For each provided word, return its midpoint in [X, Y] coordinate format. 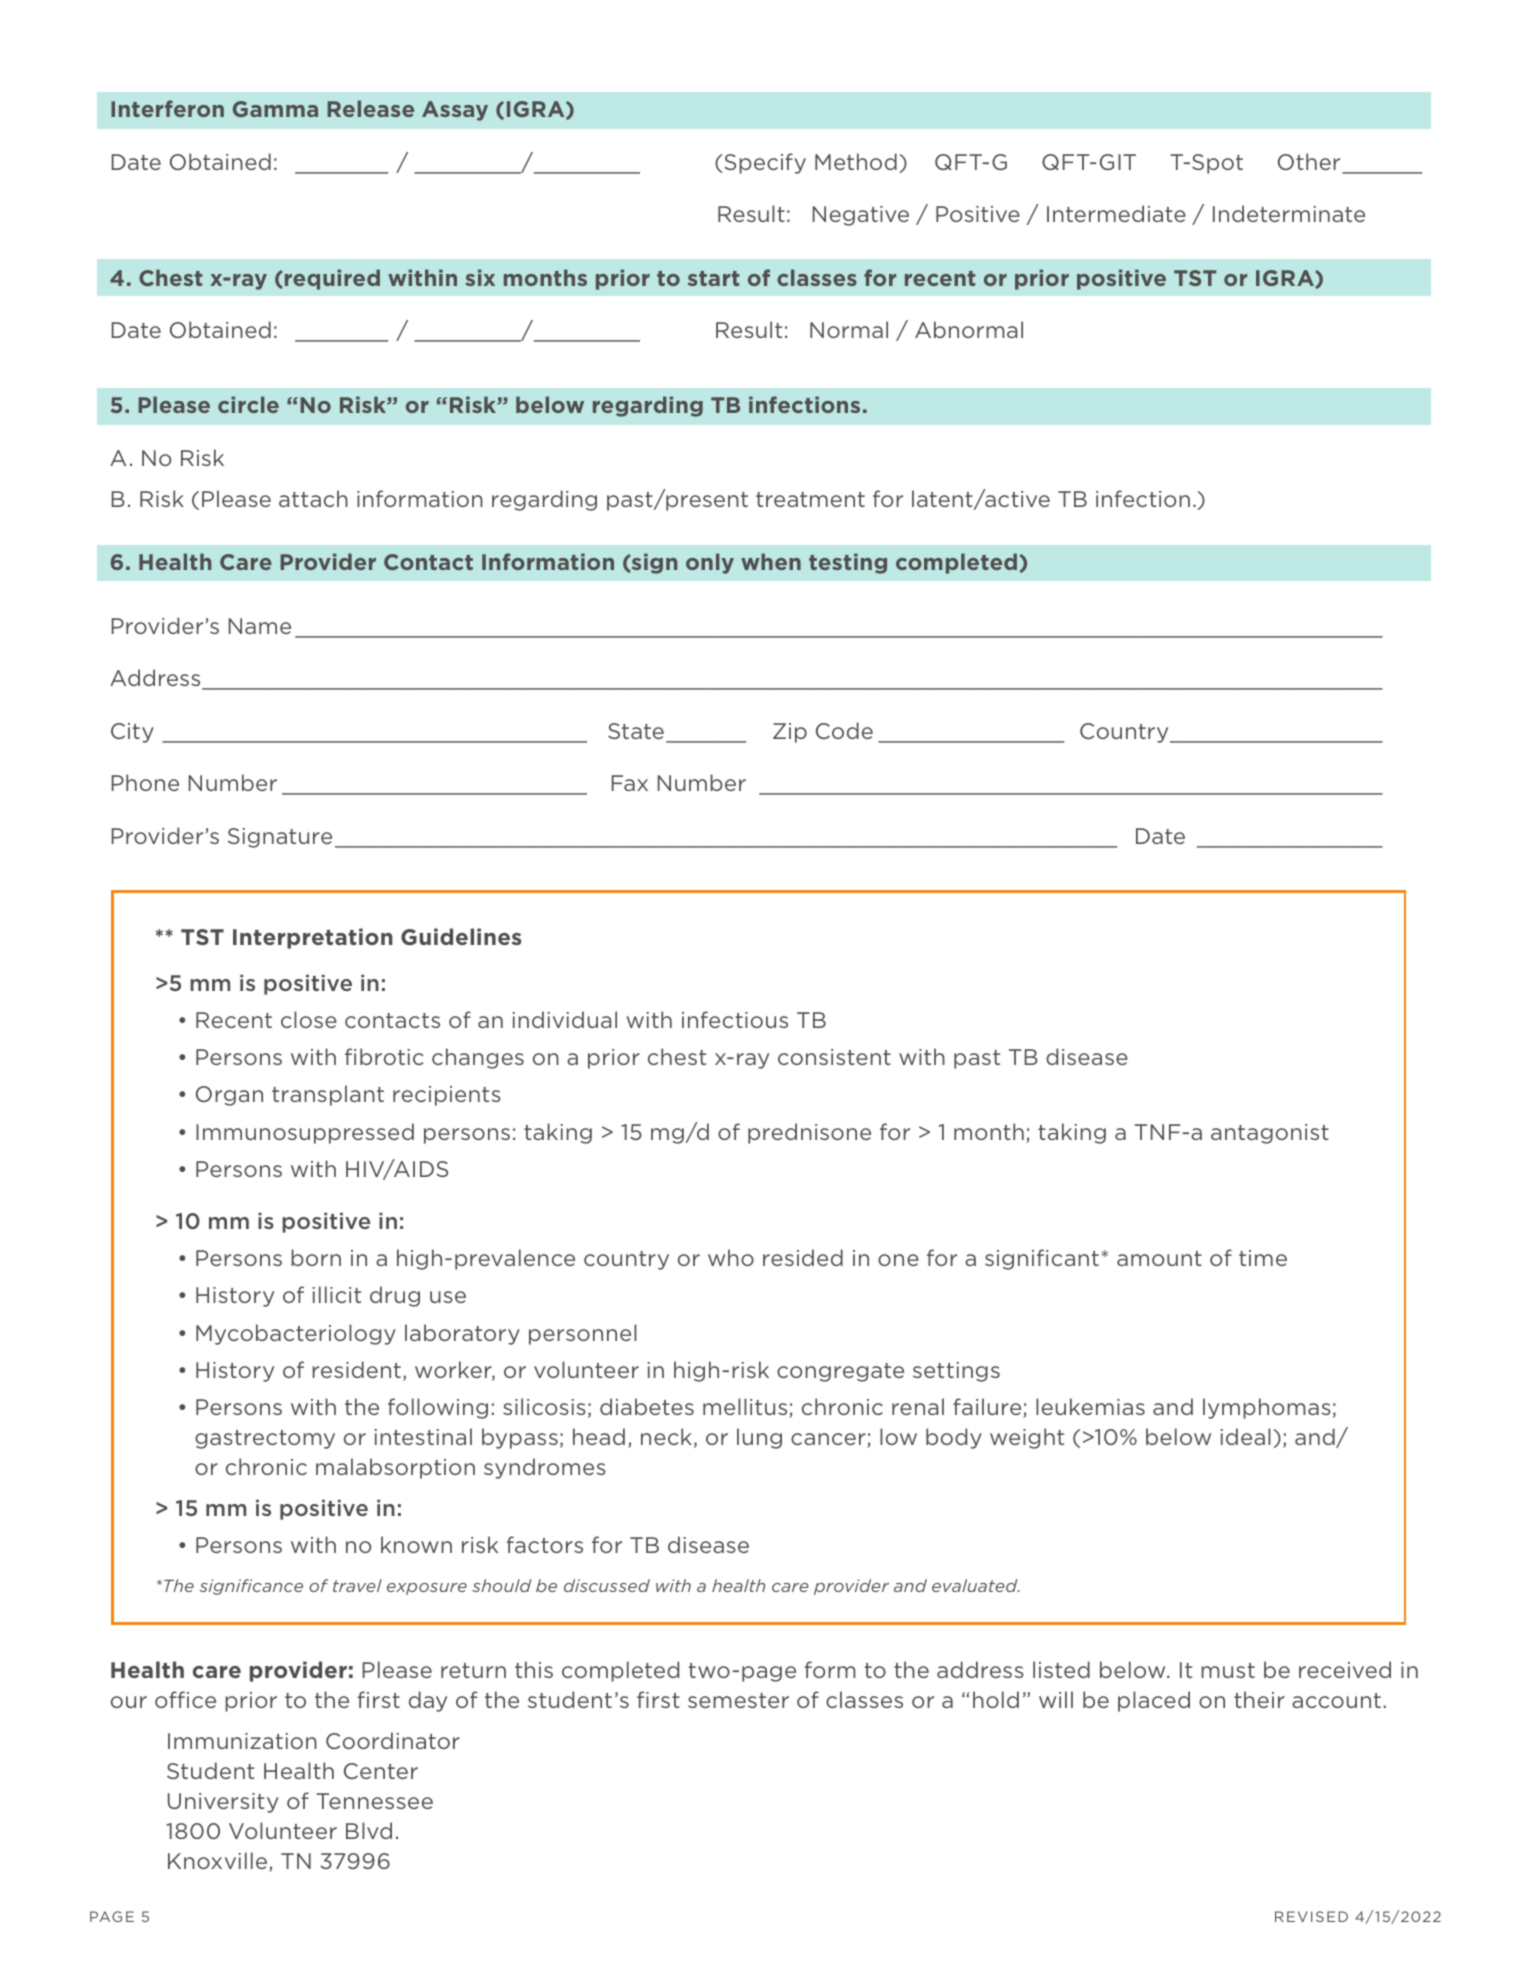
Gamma [275, 109]
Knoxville [217, 1860]
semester [738, 1700]
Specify [765, 163]
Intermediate [1116, 213]
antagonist [1270, 1134]
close [309, 1019]
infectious [735, 1019]
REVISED [1311, 1916]
